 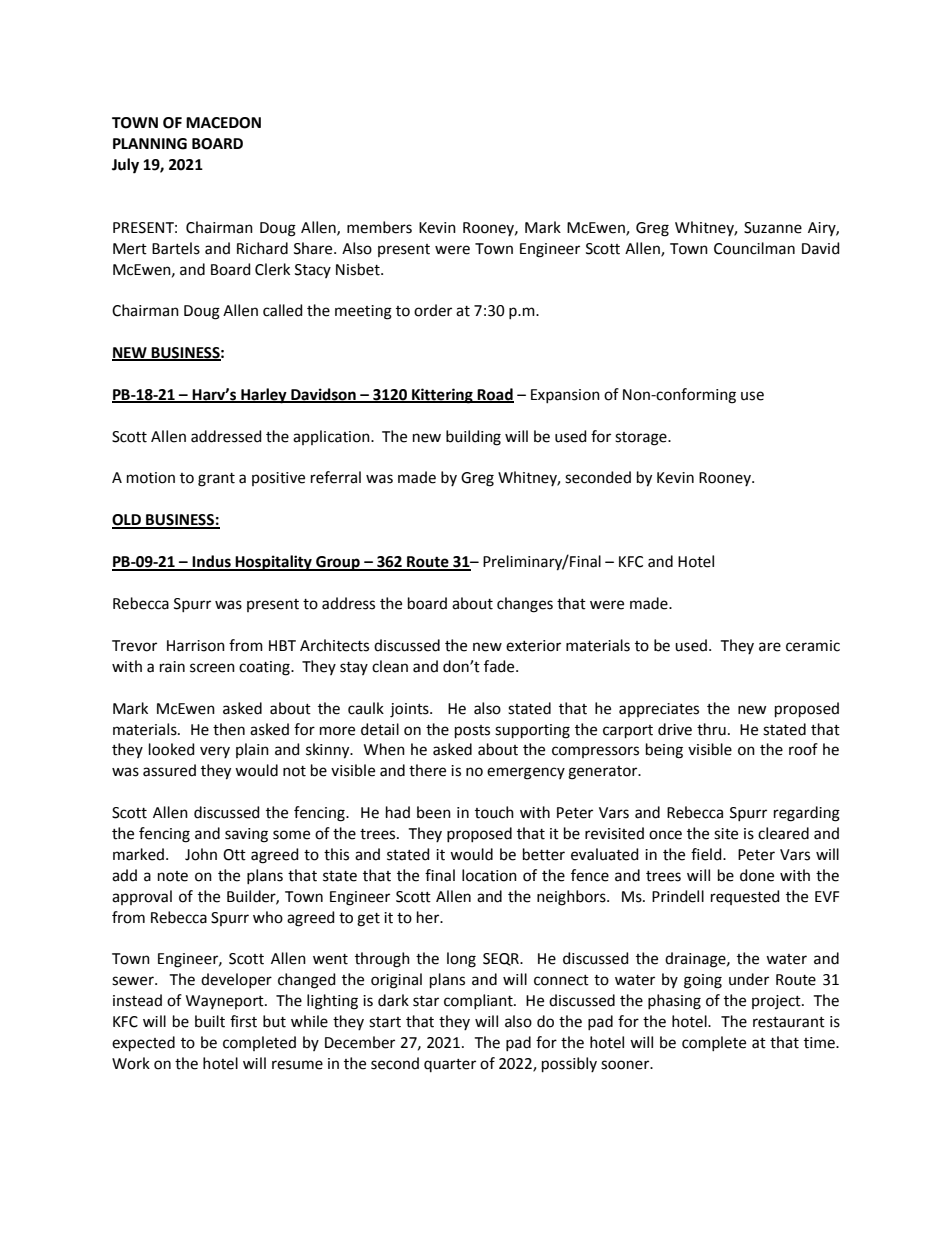 I want to click on built, so click(x=210, y=1021).
